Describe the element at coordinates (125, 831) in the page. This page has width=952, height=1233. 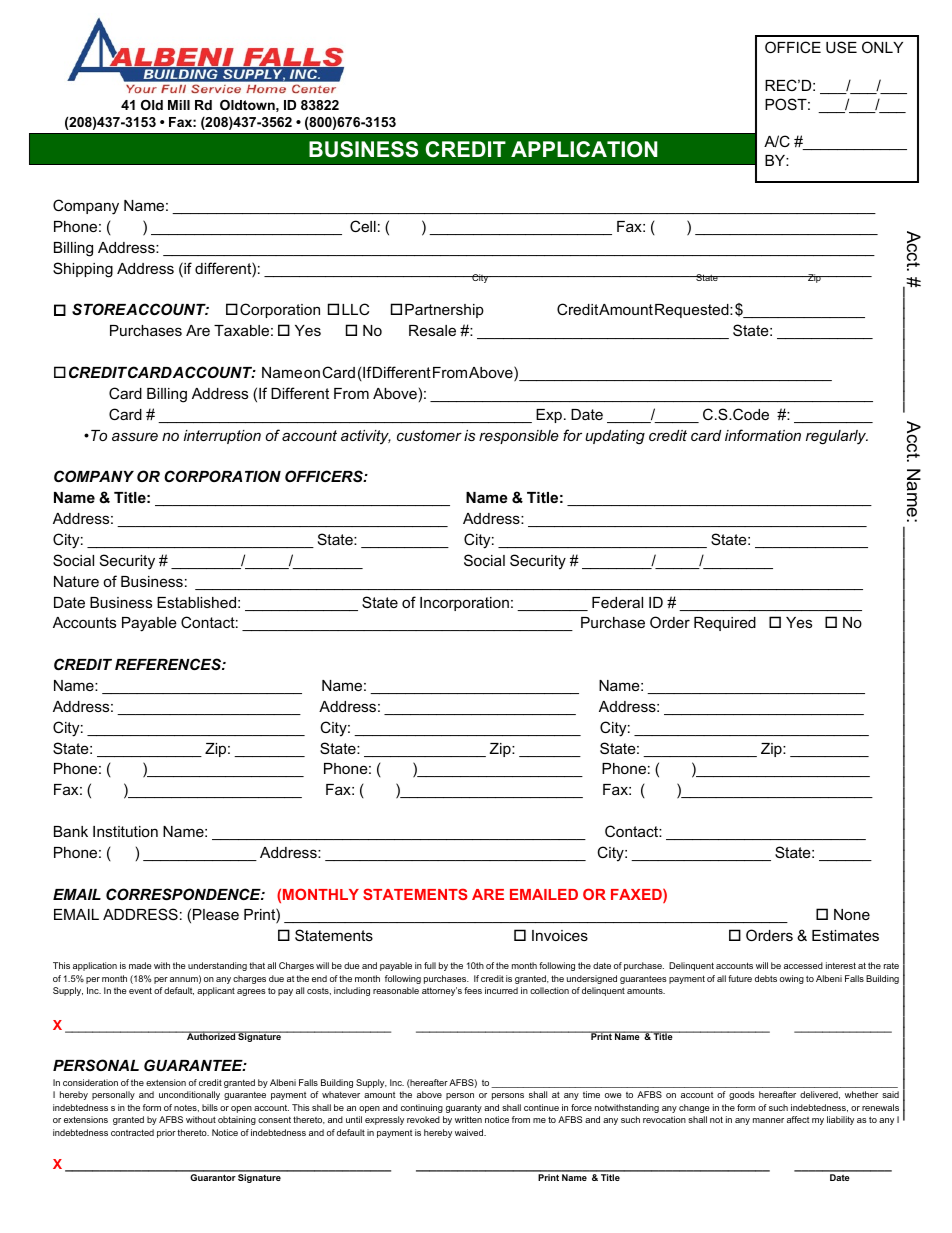
I see `Institution` at that location.
